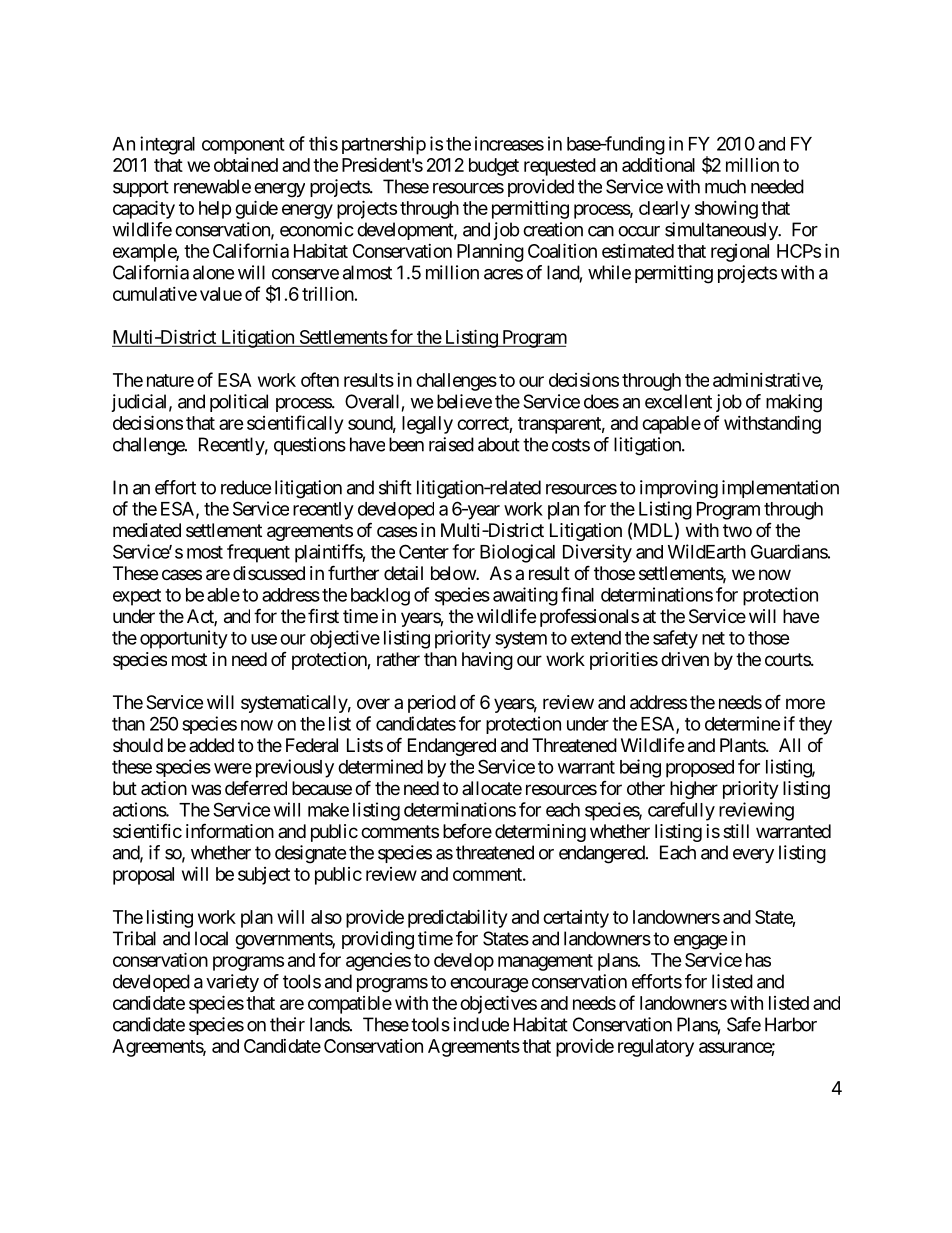 The image size is (952, 1233). I want to click on added, so click(211, 745).
